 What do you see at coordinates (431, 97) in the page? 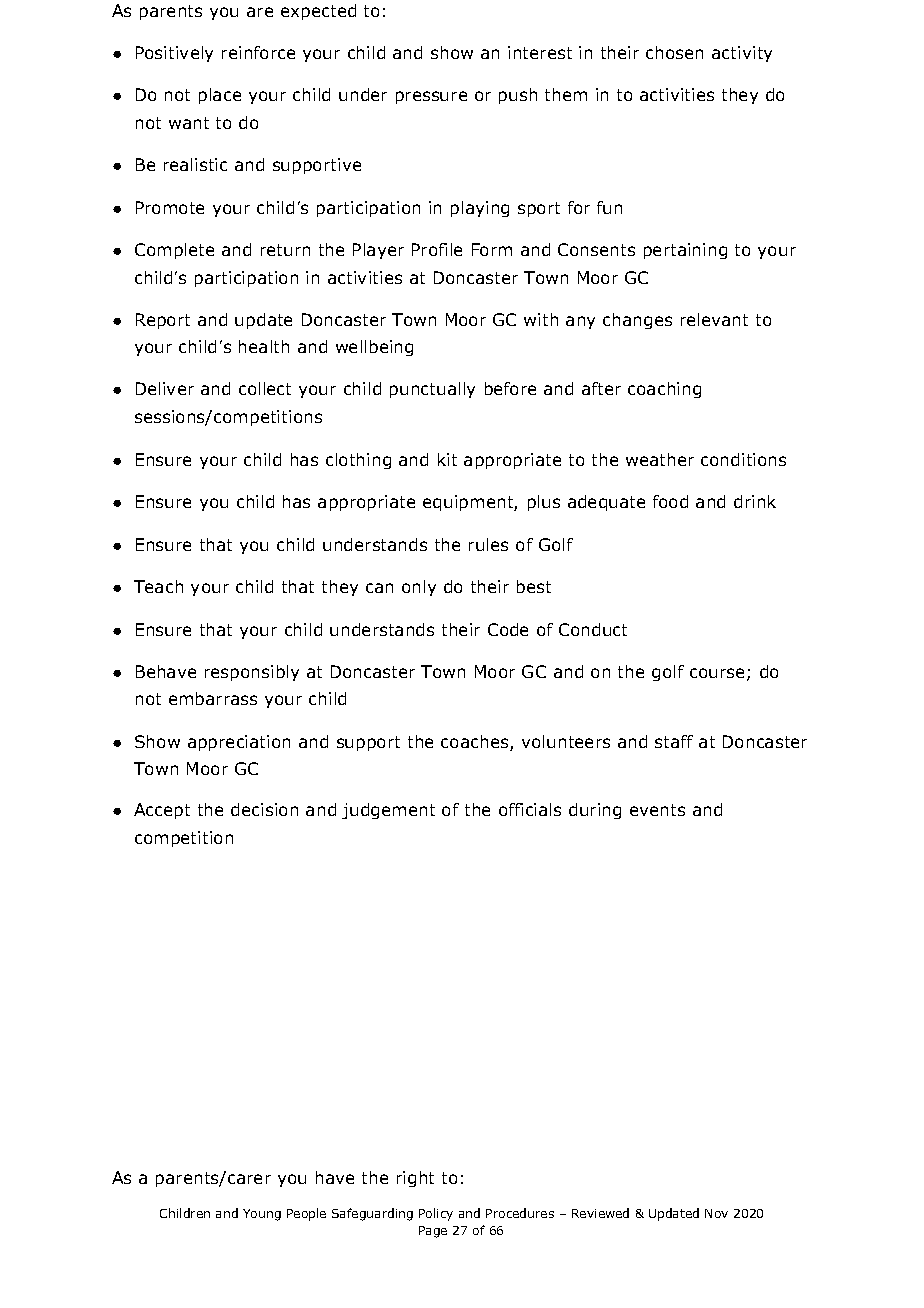
I see `pressure` at bounding box center [431, 97].
